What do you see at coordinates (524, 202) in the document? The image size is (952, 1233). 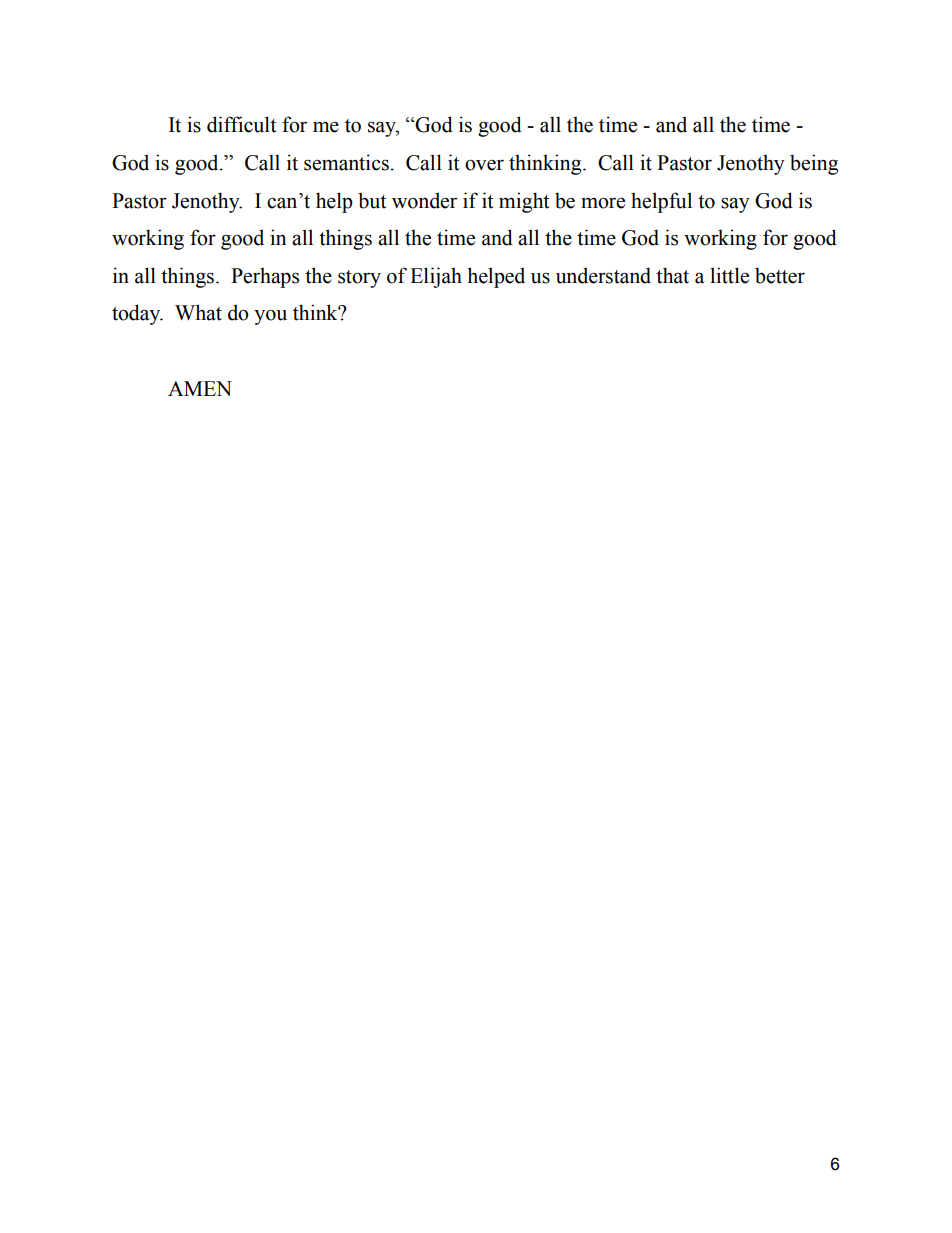 I see `might` at bounding box center [524, 202].
